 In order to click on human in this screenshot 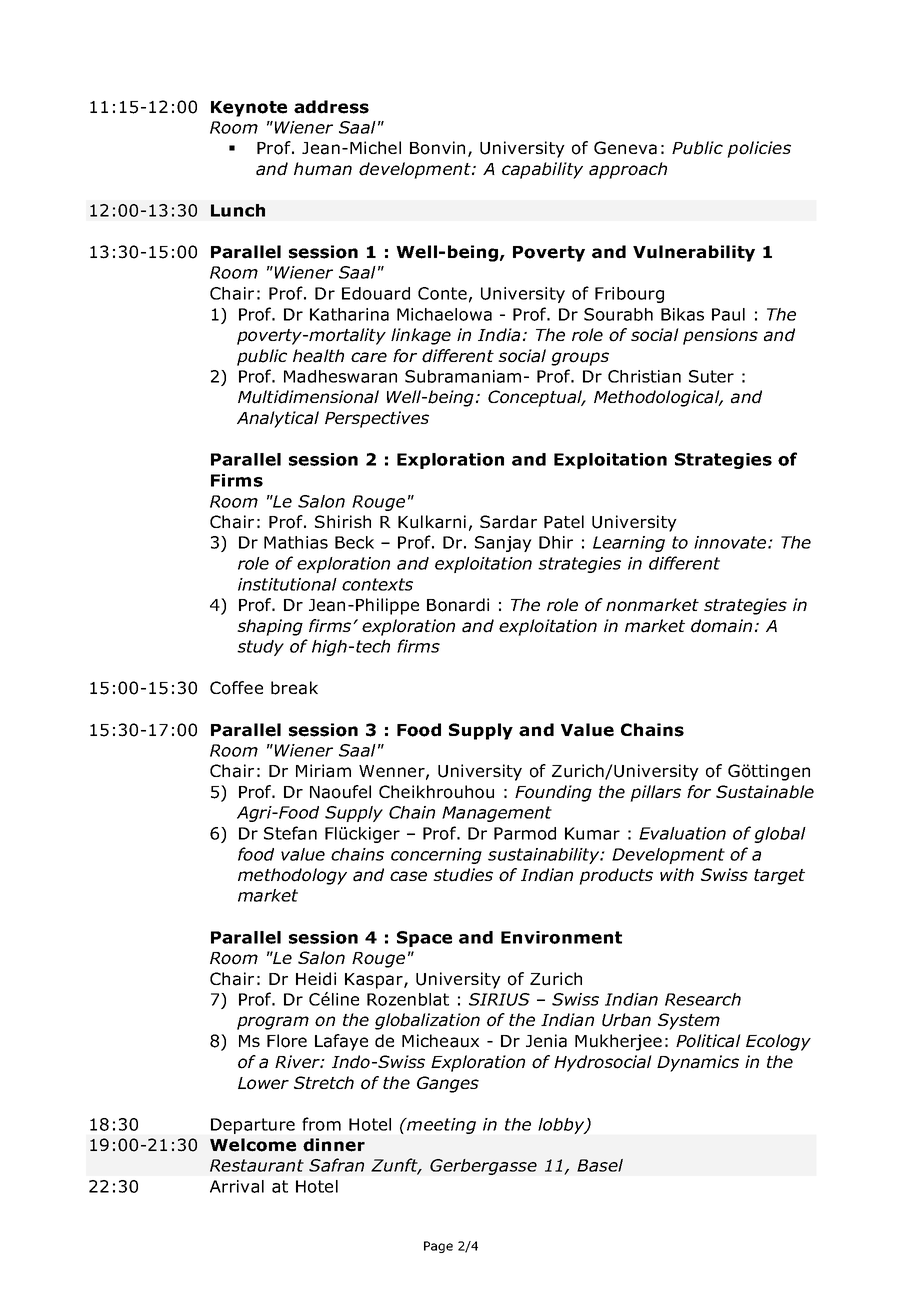, I will do `click(323, 169)`.
